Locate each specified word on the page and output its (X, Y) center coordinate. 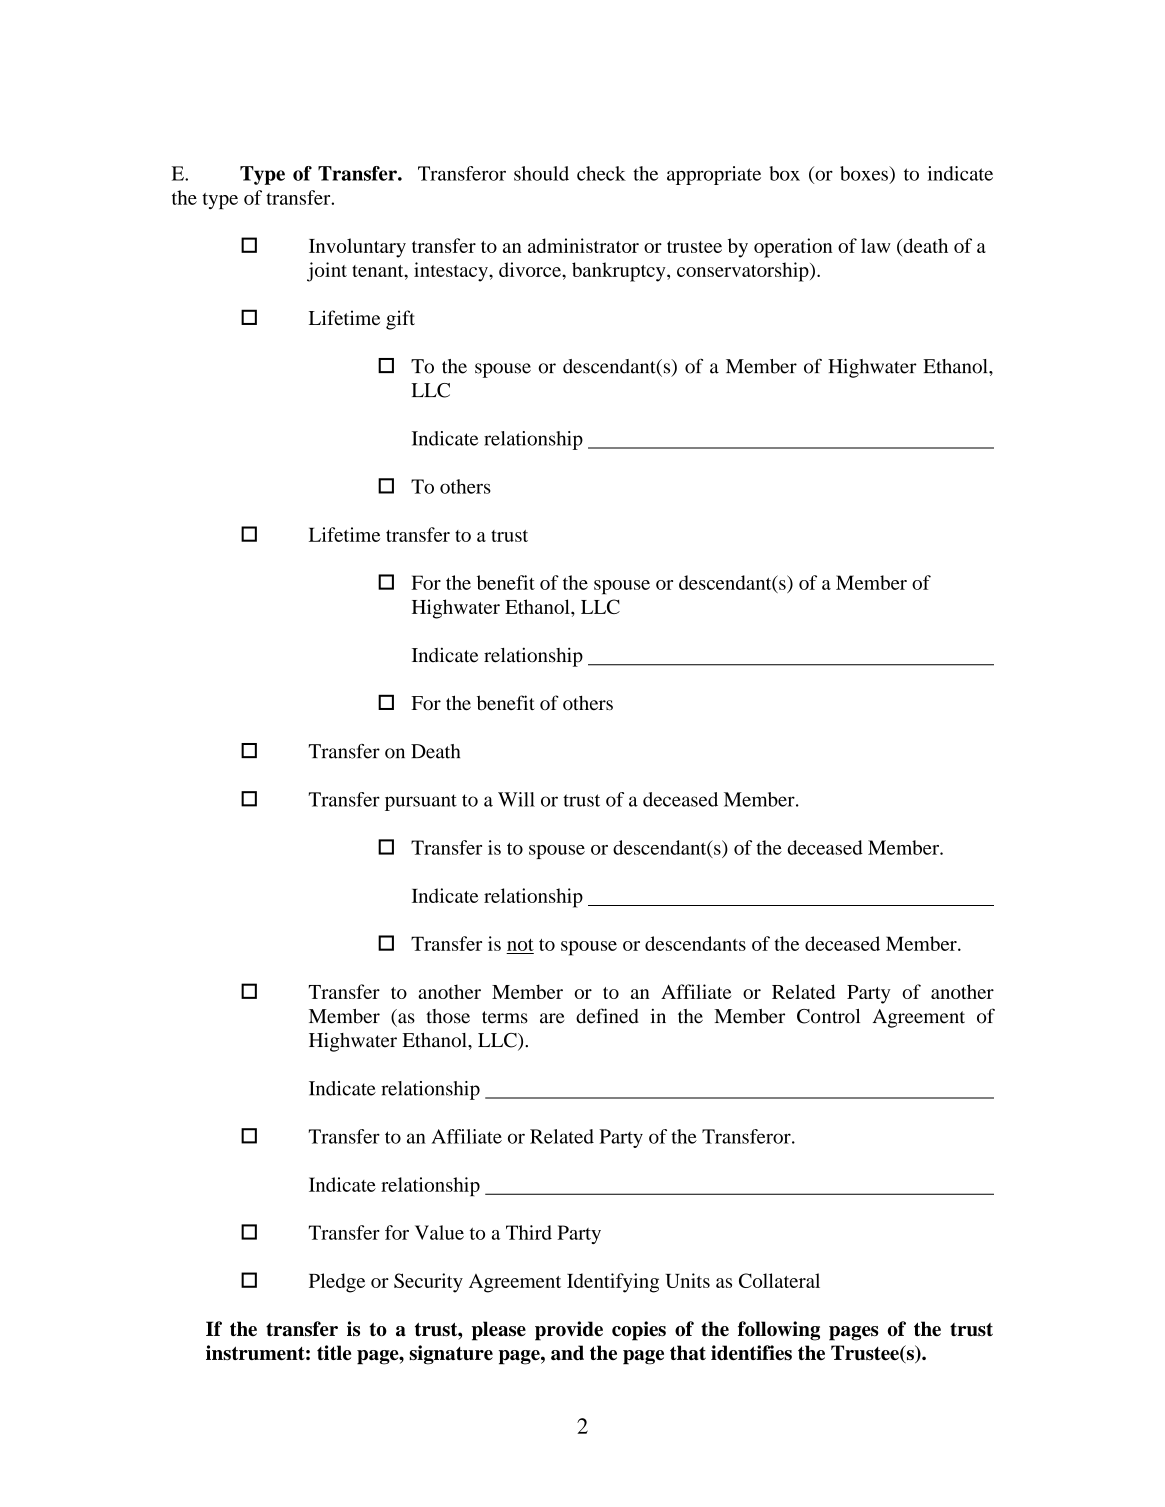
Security (428, 1283)
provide (569, 1331)
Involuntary (357, 248)
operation (793, 248)
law (876, 245)
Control (828, 1016)
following (779, 1331)
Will (516, 799)
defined (607, 1016)
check (601, 173)
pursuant (421, 802)
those (448, 1016)
